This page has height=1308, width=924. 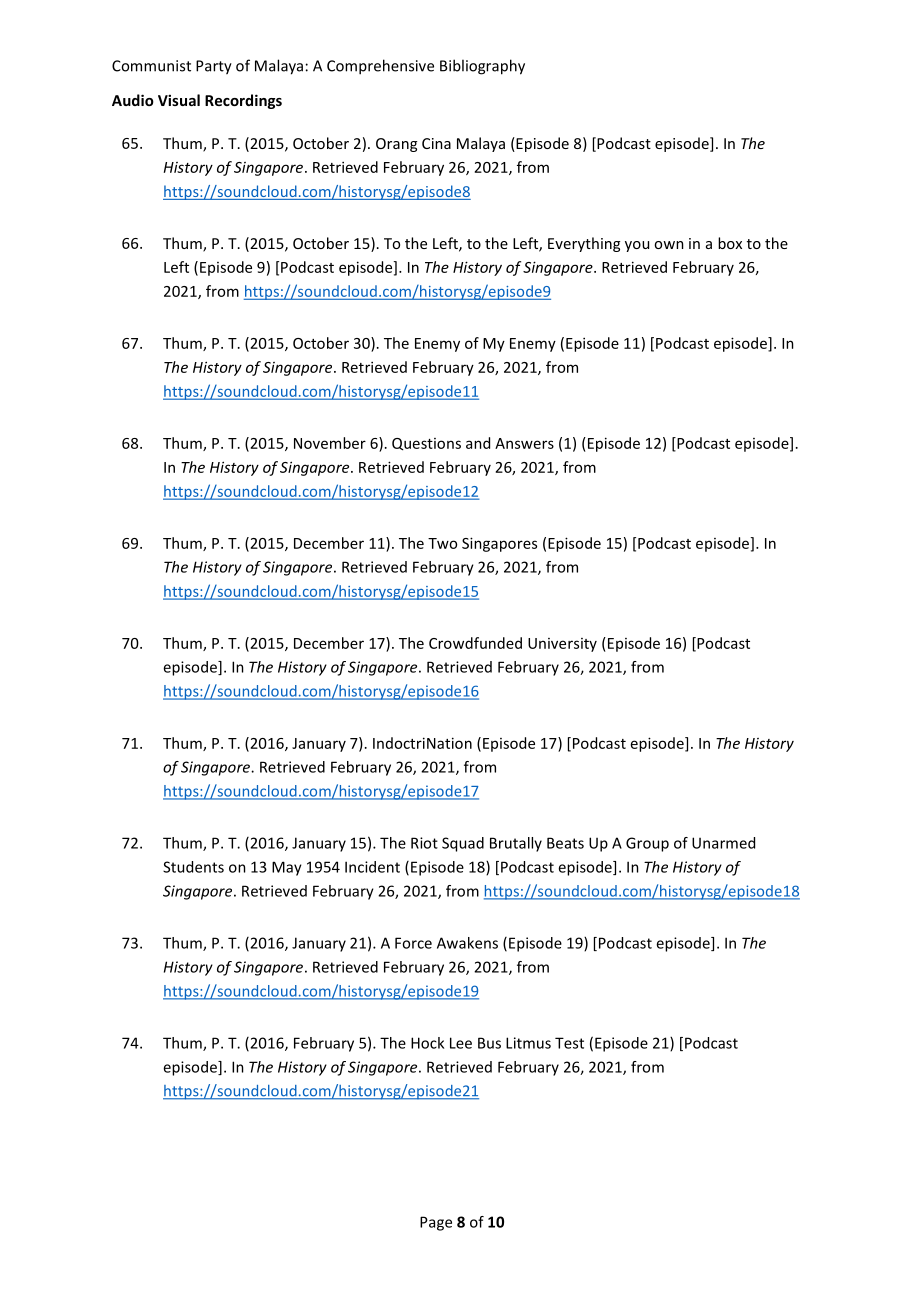 What do you see at coordinates (569, 1043) in the page?
I see `Test` at bounding box center [569, 1043].
